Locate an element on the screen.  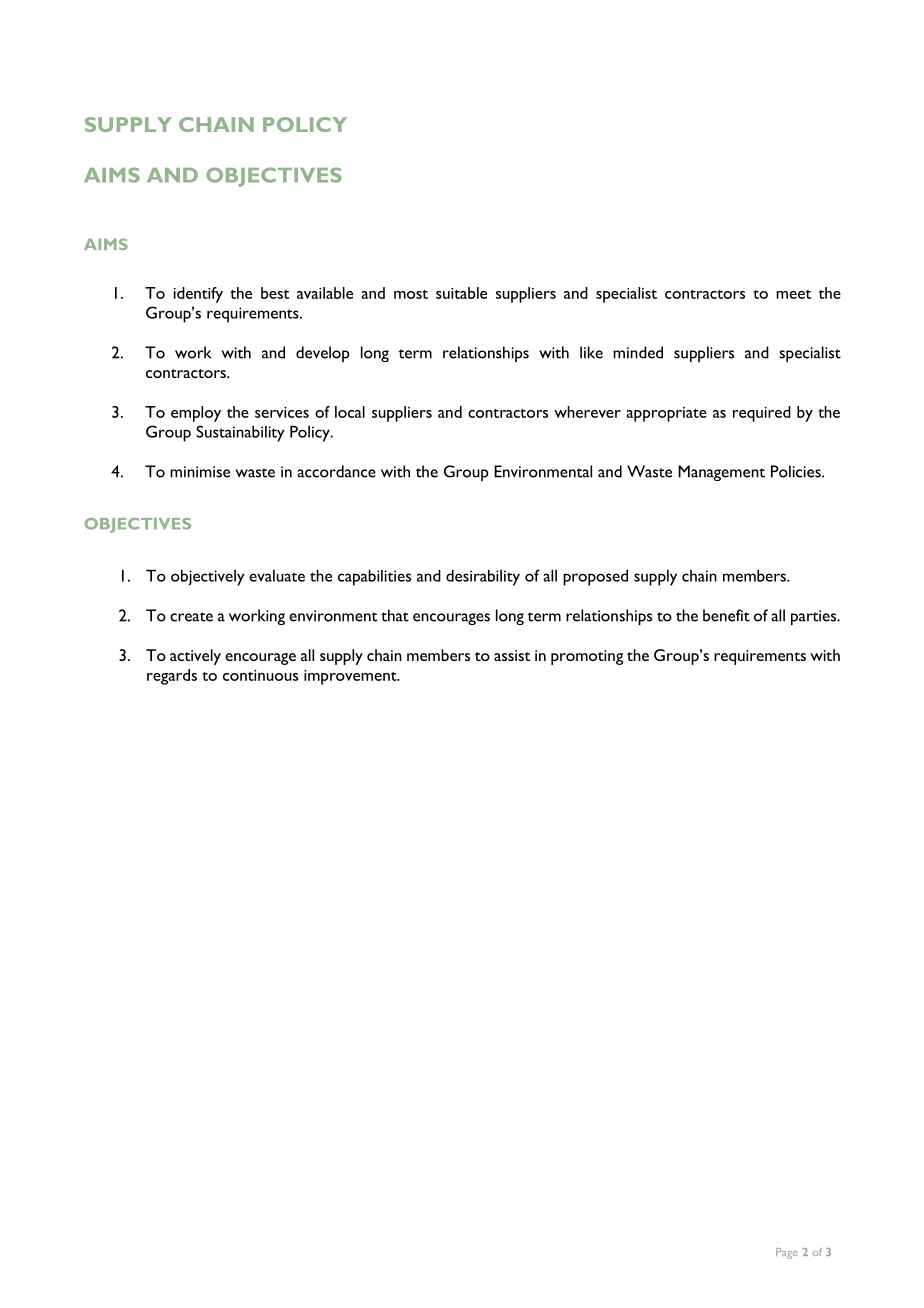
Page is located at coordinates (787, 1253).
